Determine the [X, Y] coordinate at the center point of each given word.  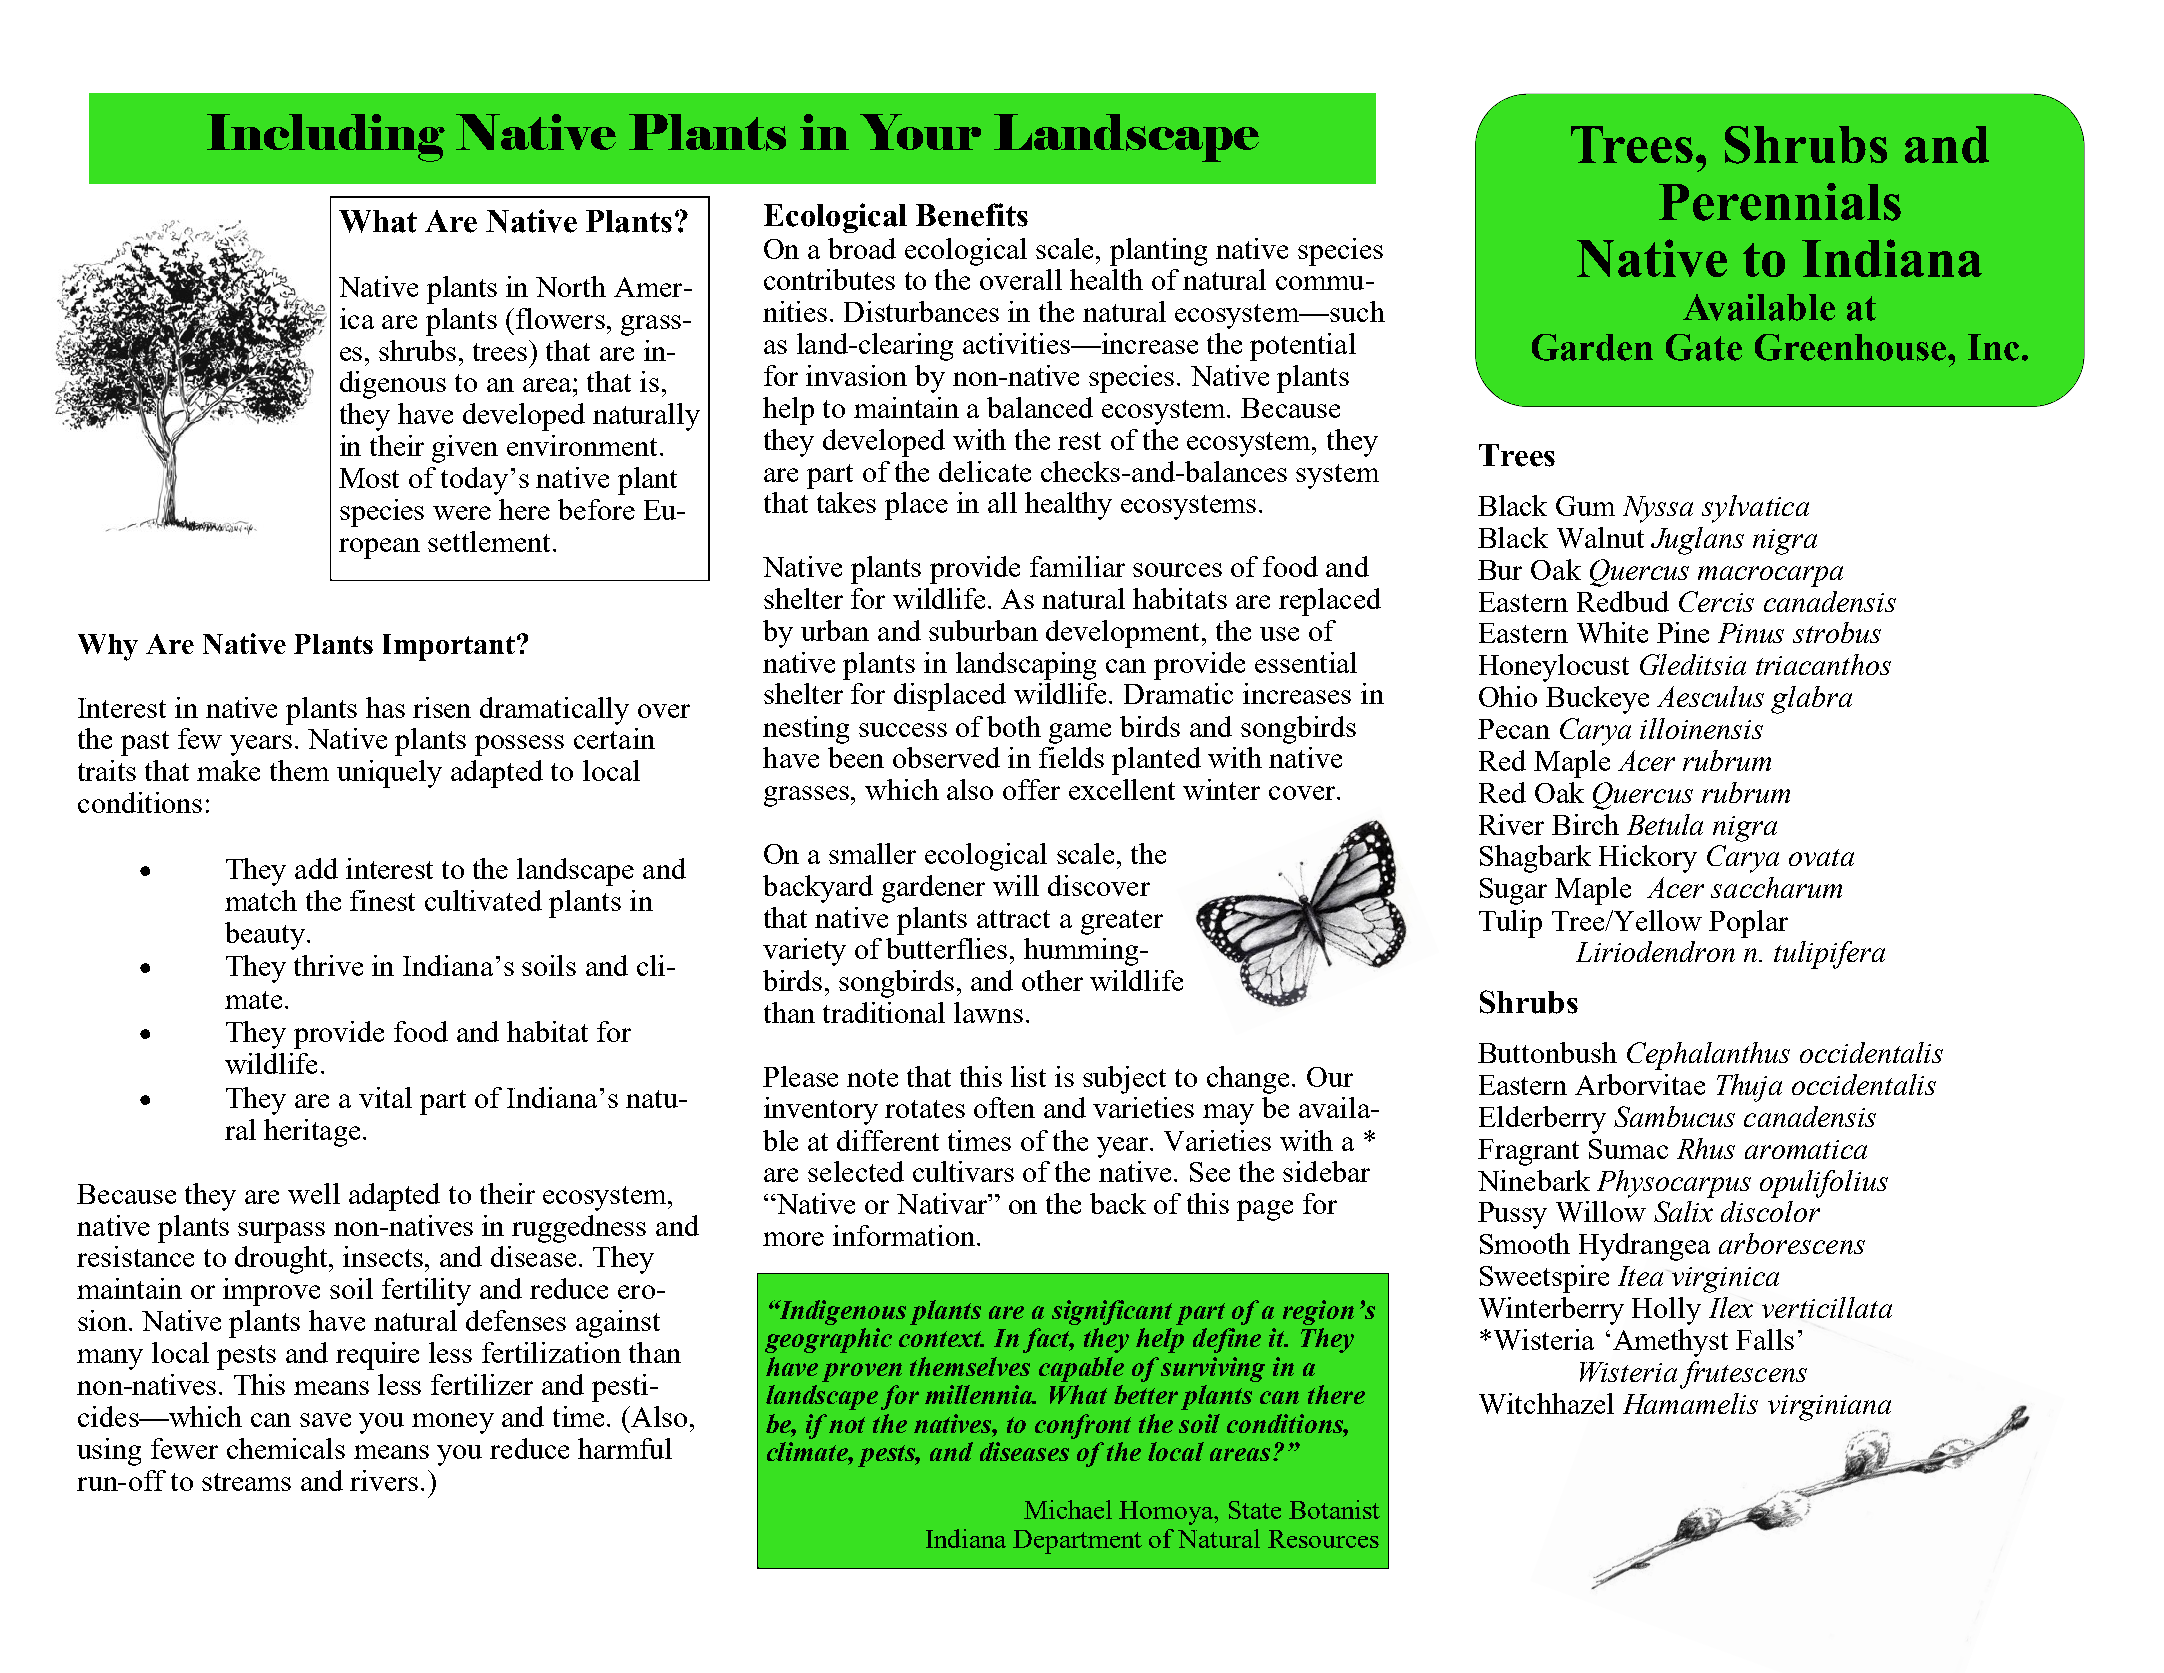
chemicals [286, 1448]
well [314, 1193]
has [385, 707]
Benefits [972, 215]
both [1014, 726]
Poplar [1748, 924]
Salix [1683, 1211]
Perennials [1780, 202]
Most [369, 478]
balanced [1040, 407]
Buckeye [1597, 700]
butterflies [946, 948]
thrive [328, 965]
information [904, 1235]
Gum [1585, 506]
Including [326, 138]
